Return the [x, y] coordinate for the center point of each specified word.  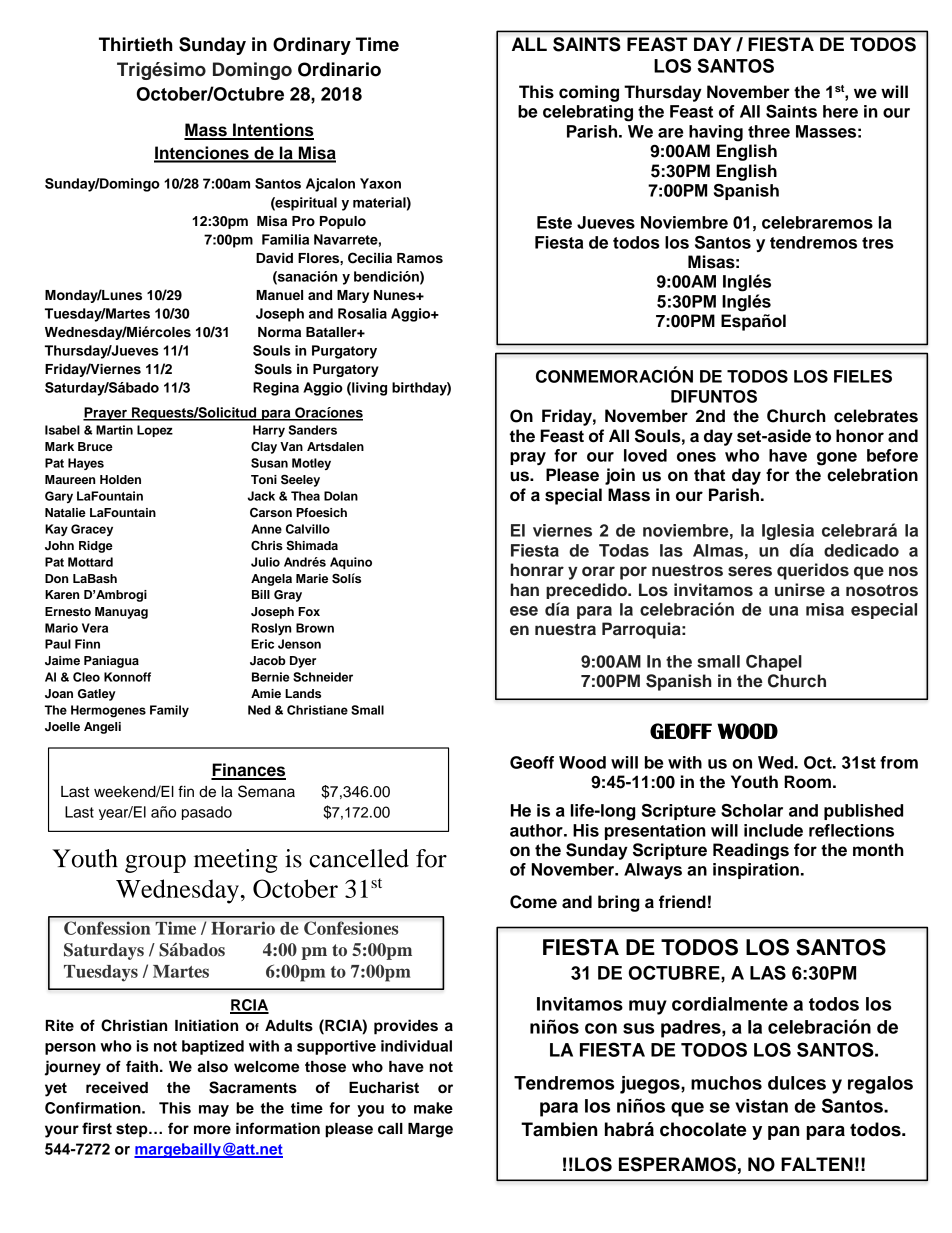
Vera [95, 628]
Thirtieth [136, 44]
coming [589, 93]
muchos [726, 1083]
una [783, 611]
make [433, 1108]
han [524, 590]
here [840, 111]
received [117, 1087]
